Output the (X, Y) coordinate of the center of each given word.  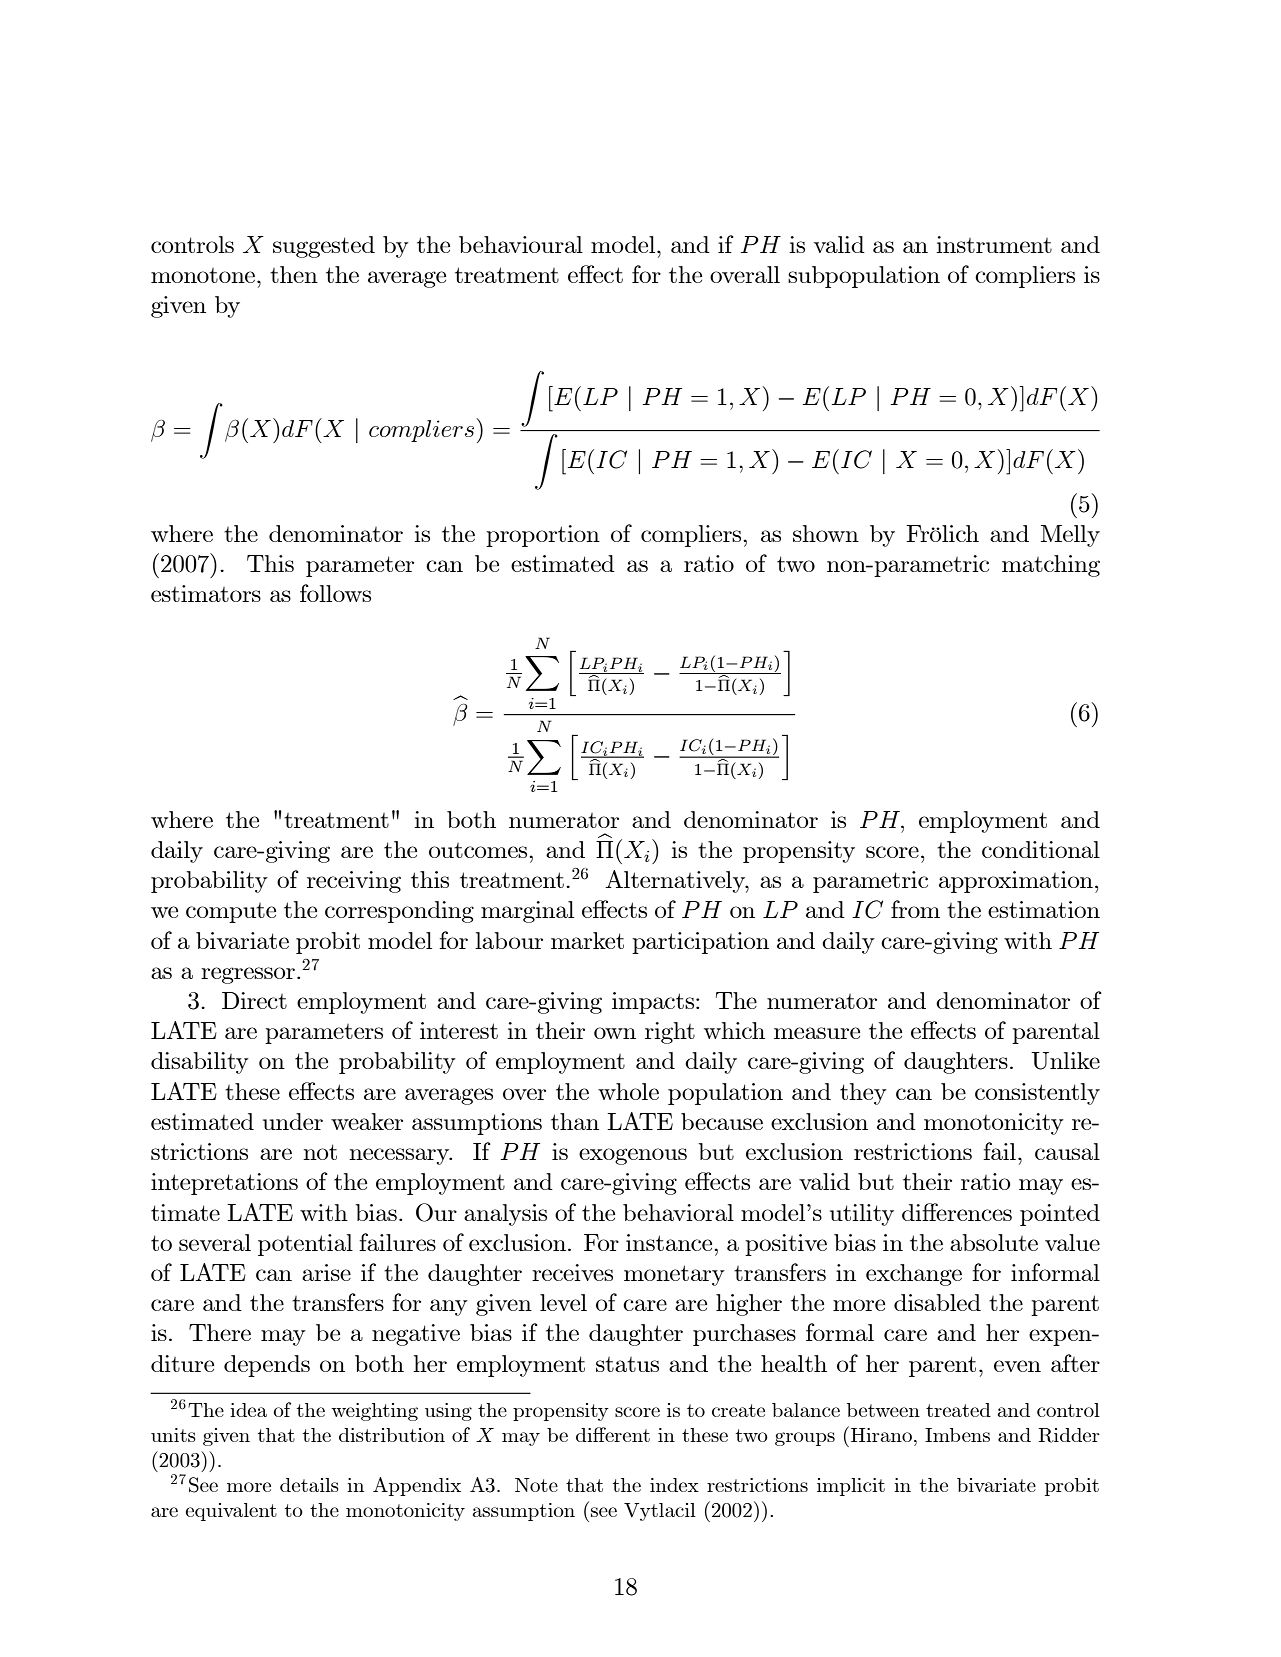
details (309, 1485)
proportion (543, 536)
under (293, 1121)
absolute (994, 1242)
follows (335, 593)
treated (958, 1410)
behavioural (521, 244)
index (674, 1485)
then (294, 274)
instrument (994, 244)
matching (1051, 566)
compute (231, 913)
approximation (1016, 882)
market (587, 940)
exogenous (633, 1156)
